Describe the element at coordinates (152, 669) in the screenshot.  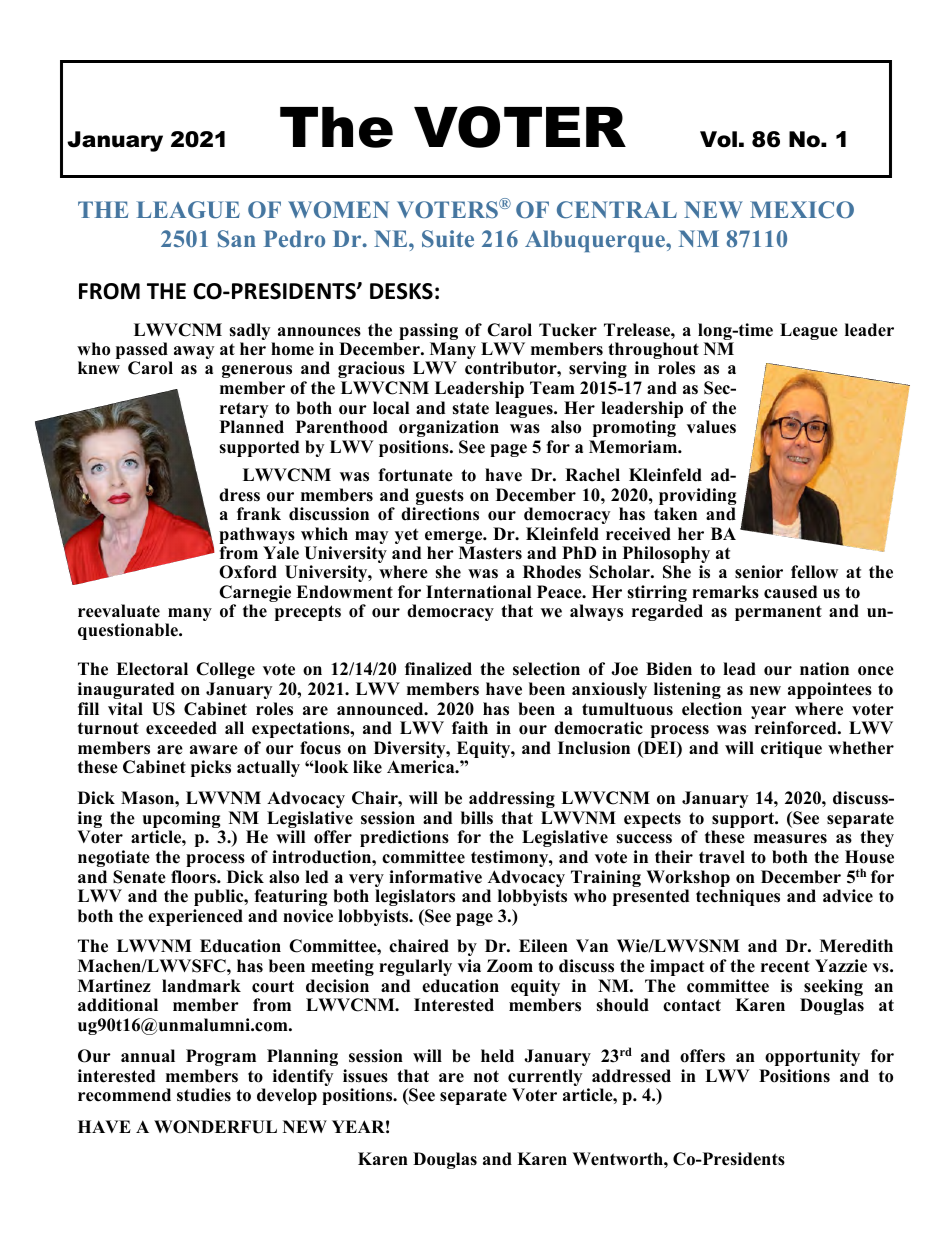
I see `Electoral` at that location.
